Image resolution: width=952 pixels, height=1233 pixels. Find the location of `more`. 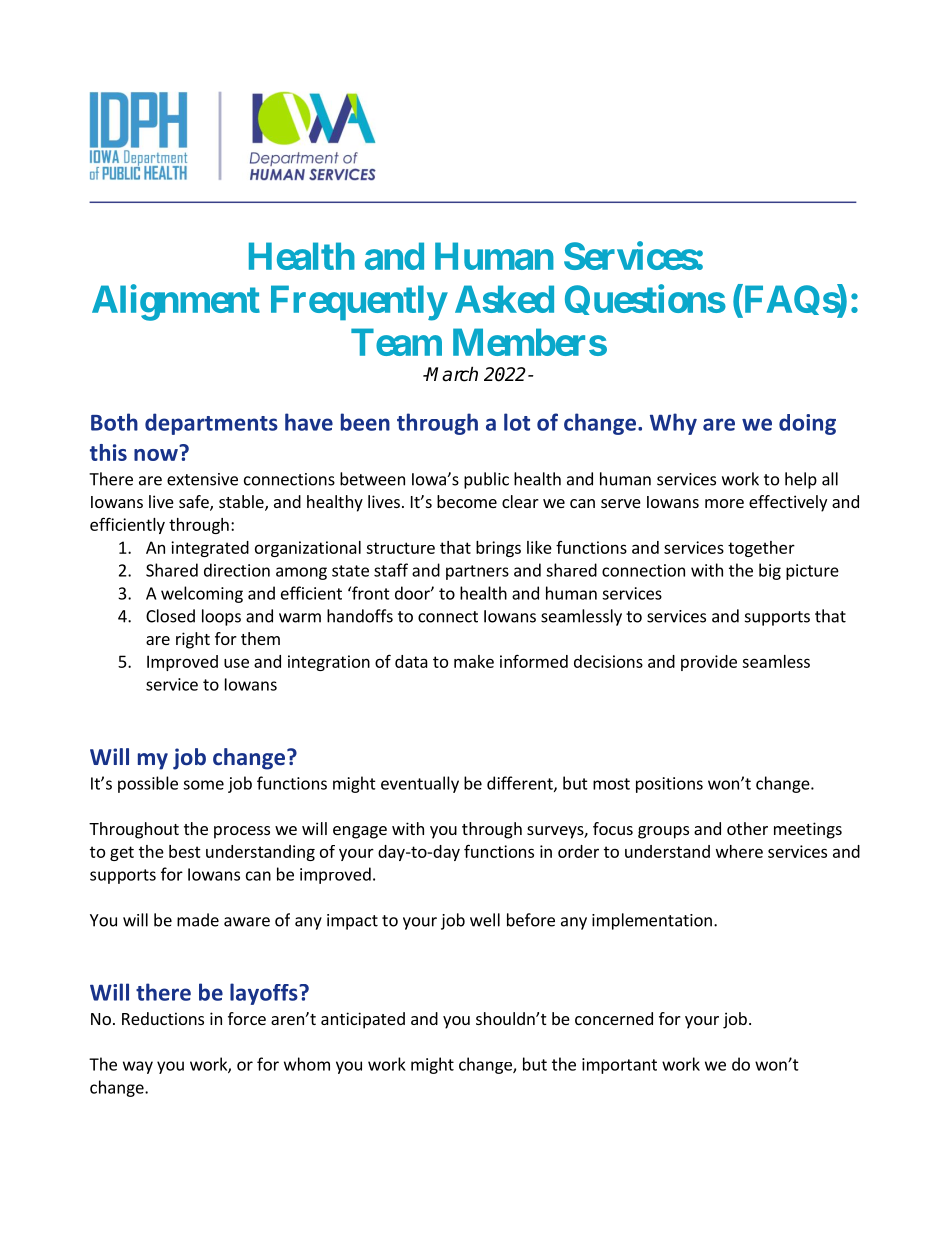

more is located at coordinates (724, 503).
